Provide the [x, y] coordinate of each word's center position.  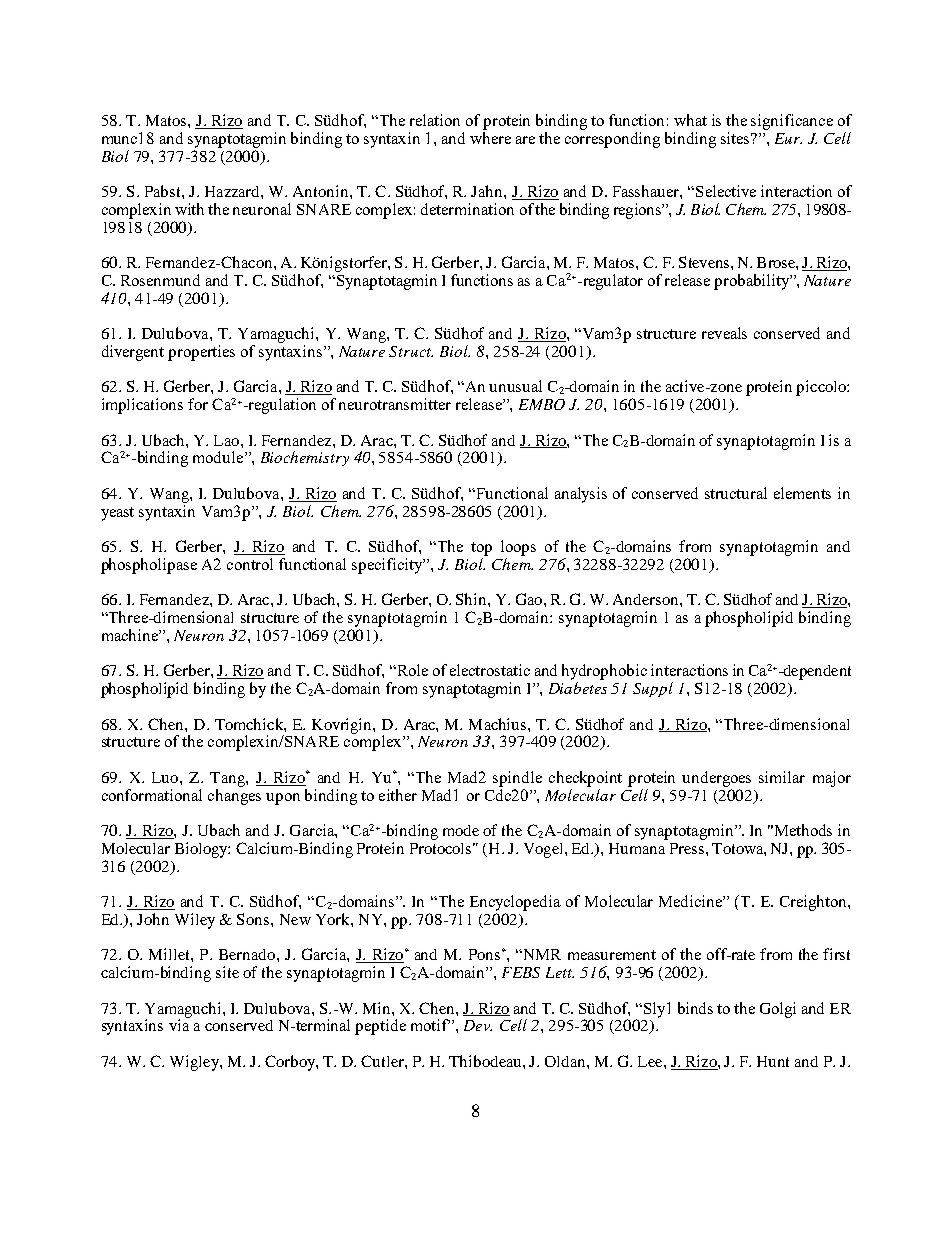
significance [792, 122]
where [490, 136]
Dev [478, 1025]
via [179, 1024]
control [250, 564]
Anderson [647, 599]
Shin [472, 599]
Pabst [164, 191]
